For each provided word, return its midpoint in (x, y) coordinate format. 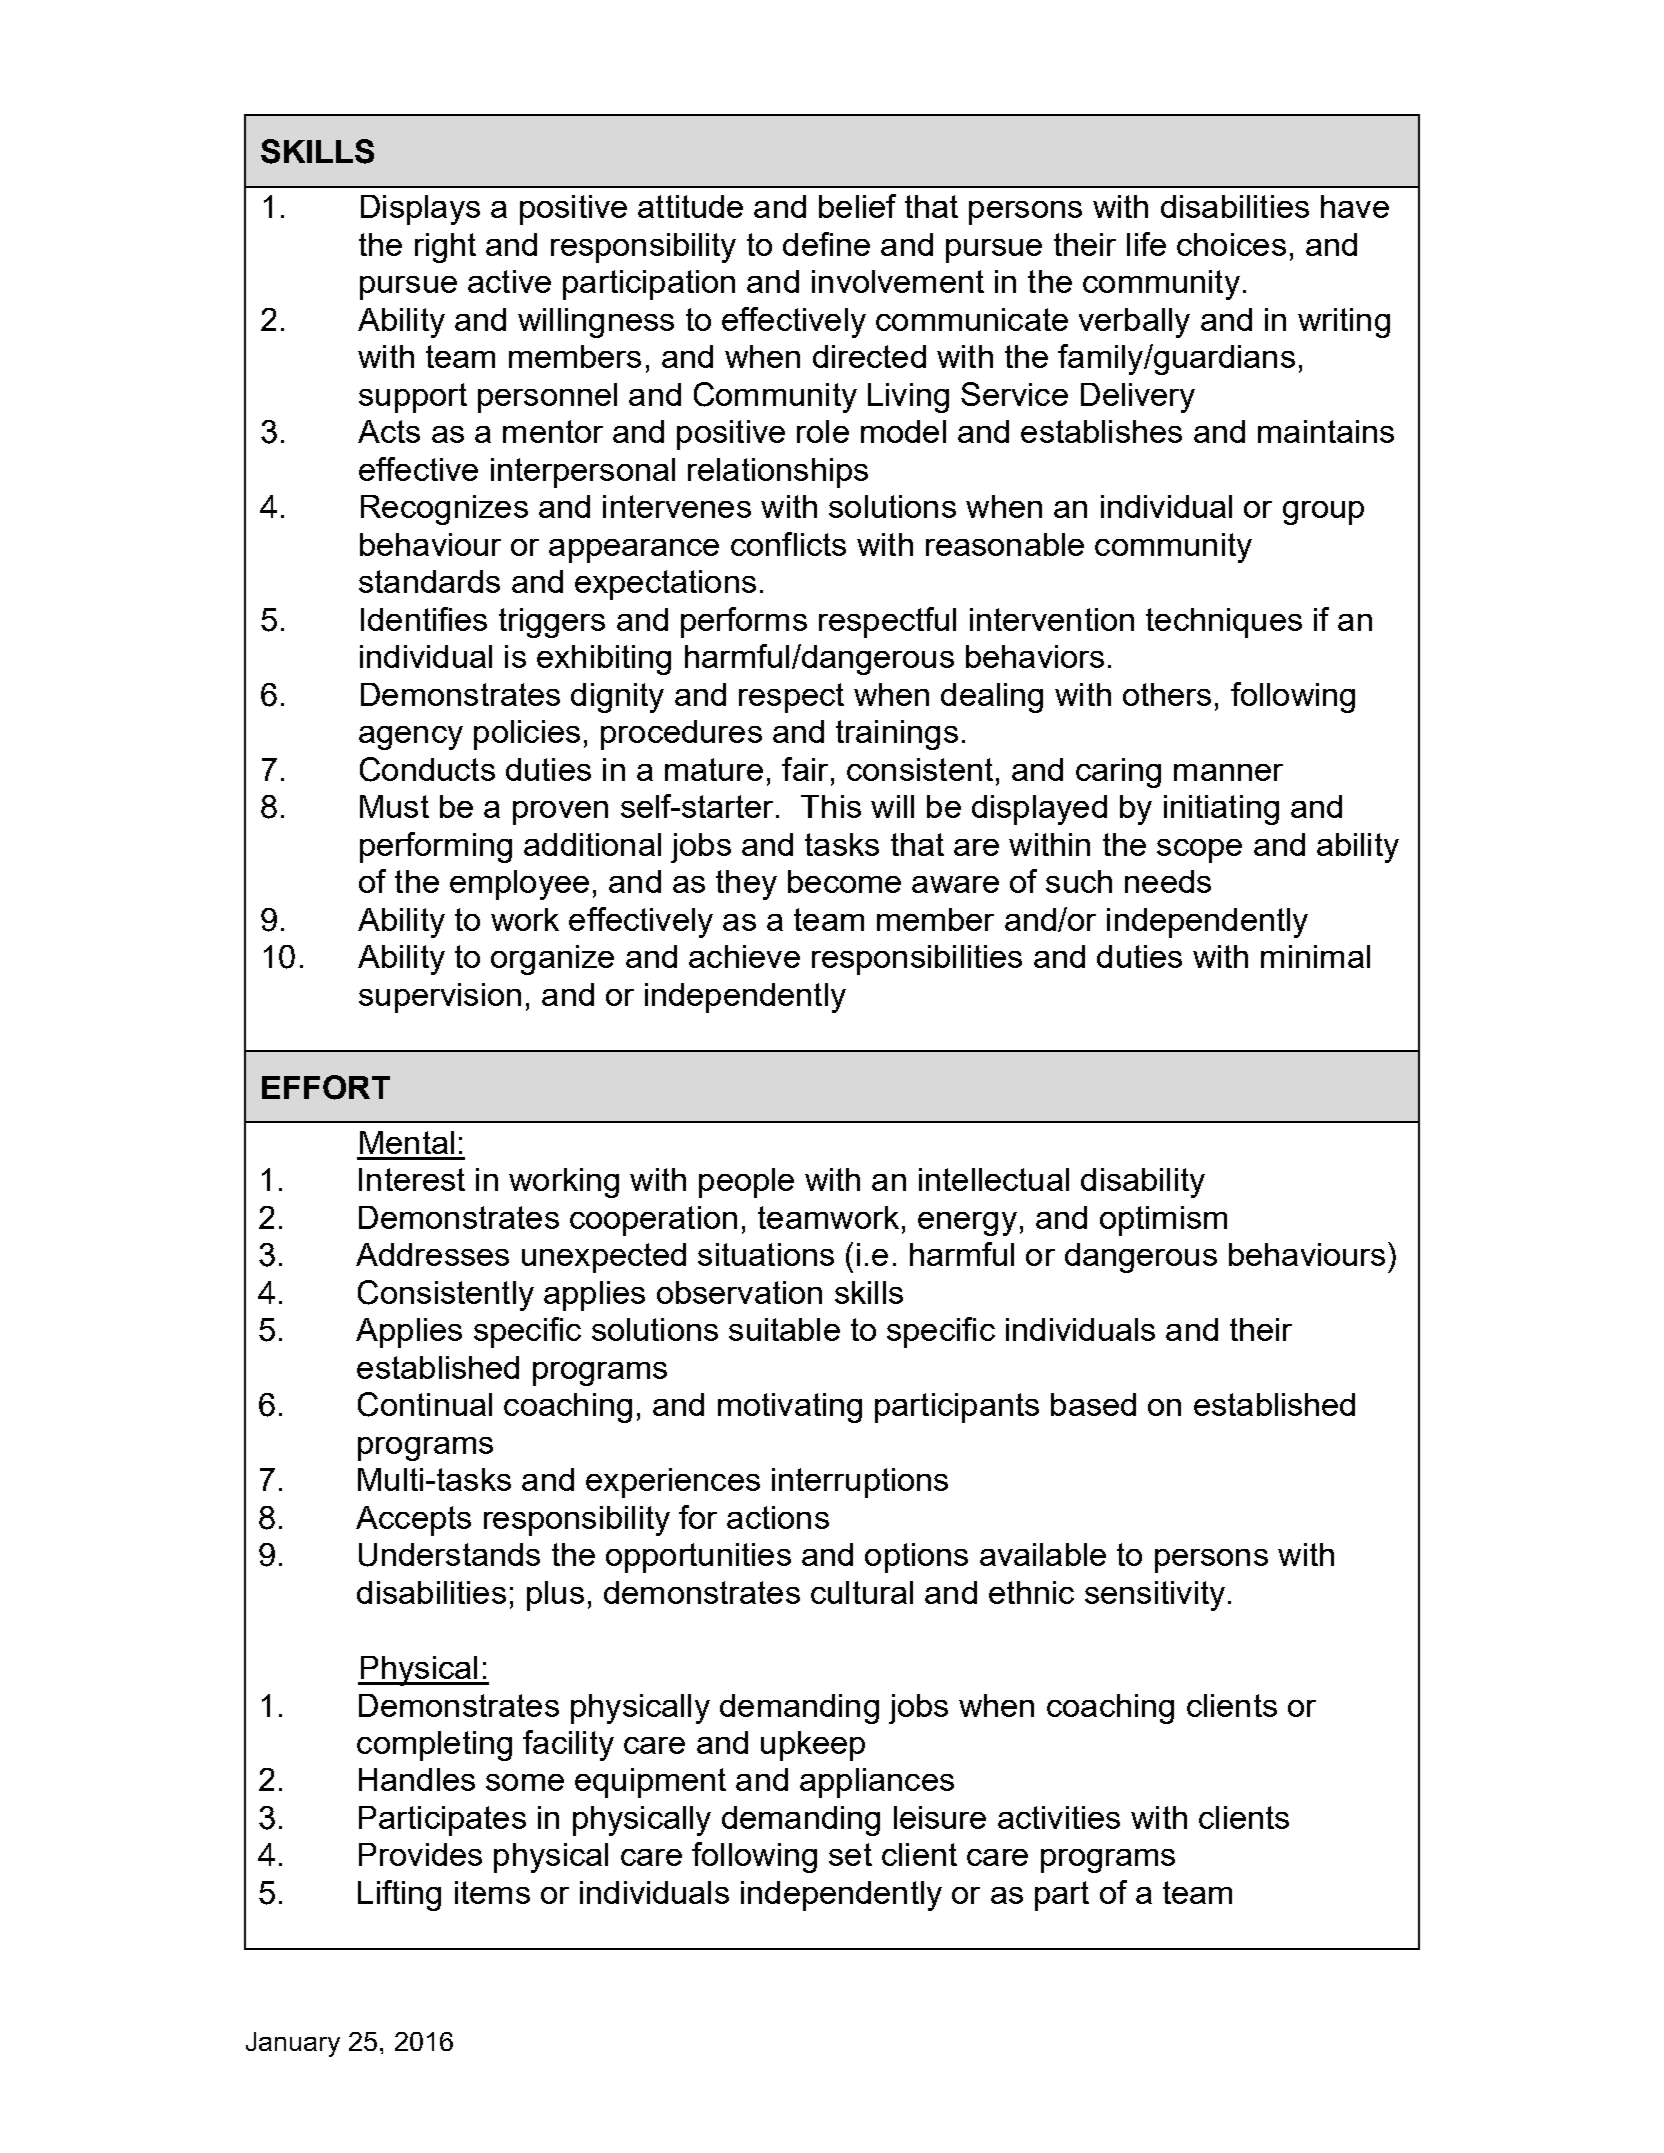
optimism (1163, 1221)
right (445, 248)
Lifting (399, 1895)
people (746, 1183)
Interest (412, 1179)
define (826, 244)
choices (1231, 244)
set (850, 1854)
